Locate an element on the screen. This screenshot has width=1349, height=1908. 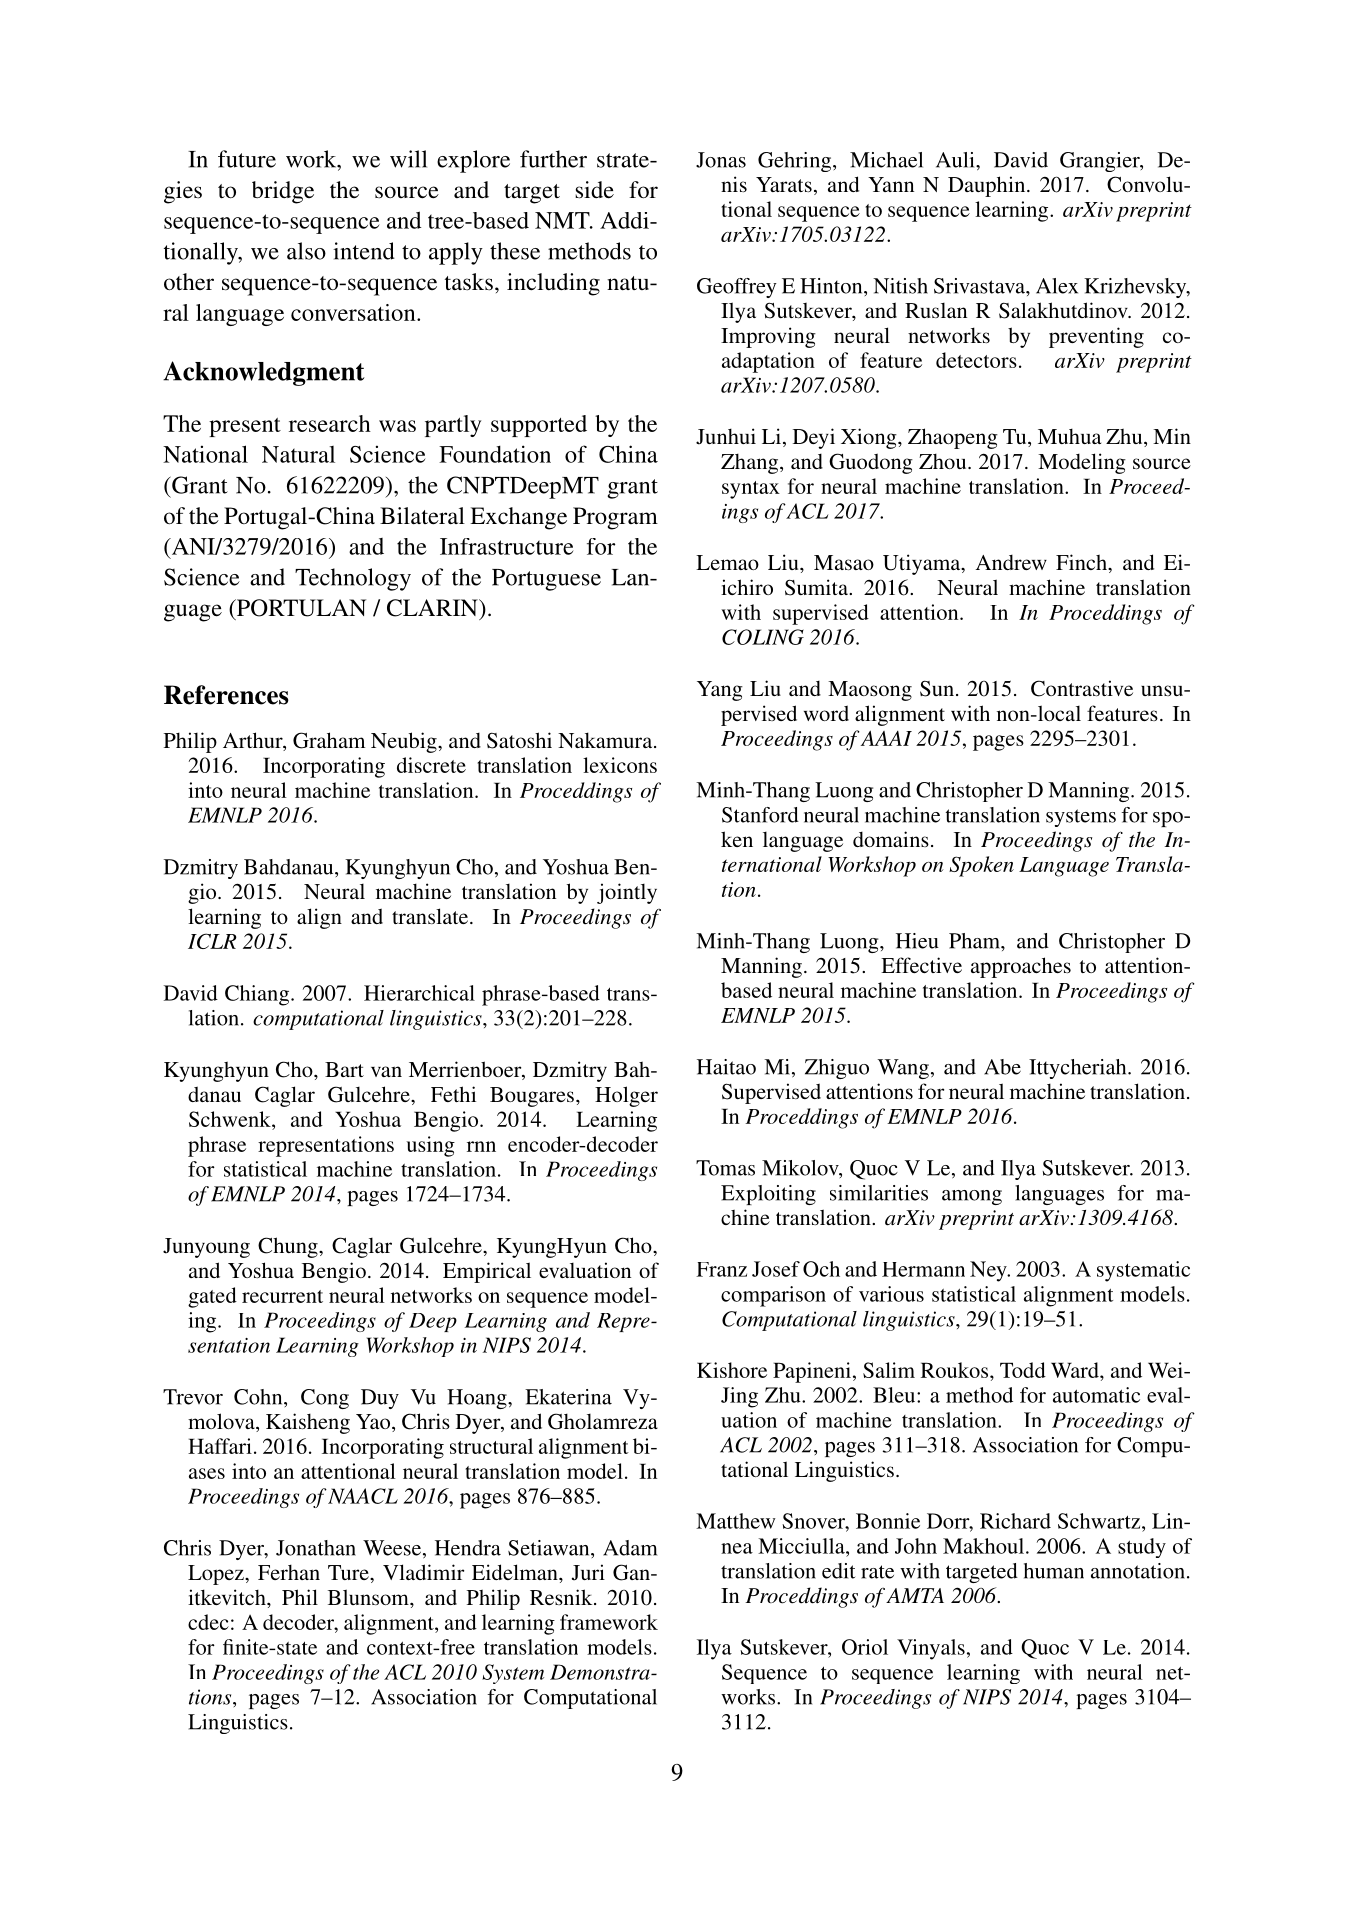
Bart is located at coordinates (344, 1069).
